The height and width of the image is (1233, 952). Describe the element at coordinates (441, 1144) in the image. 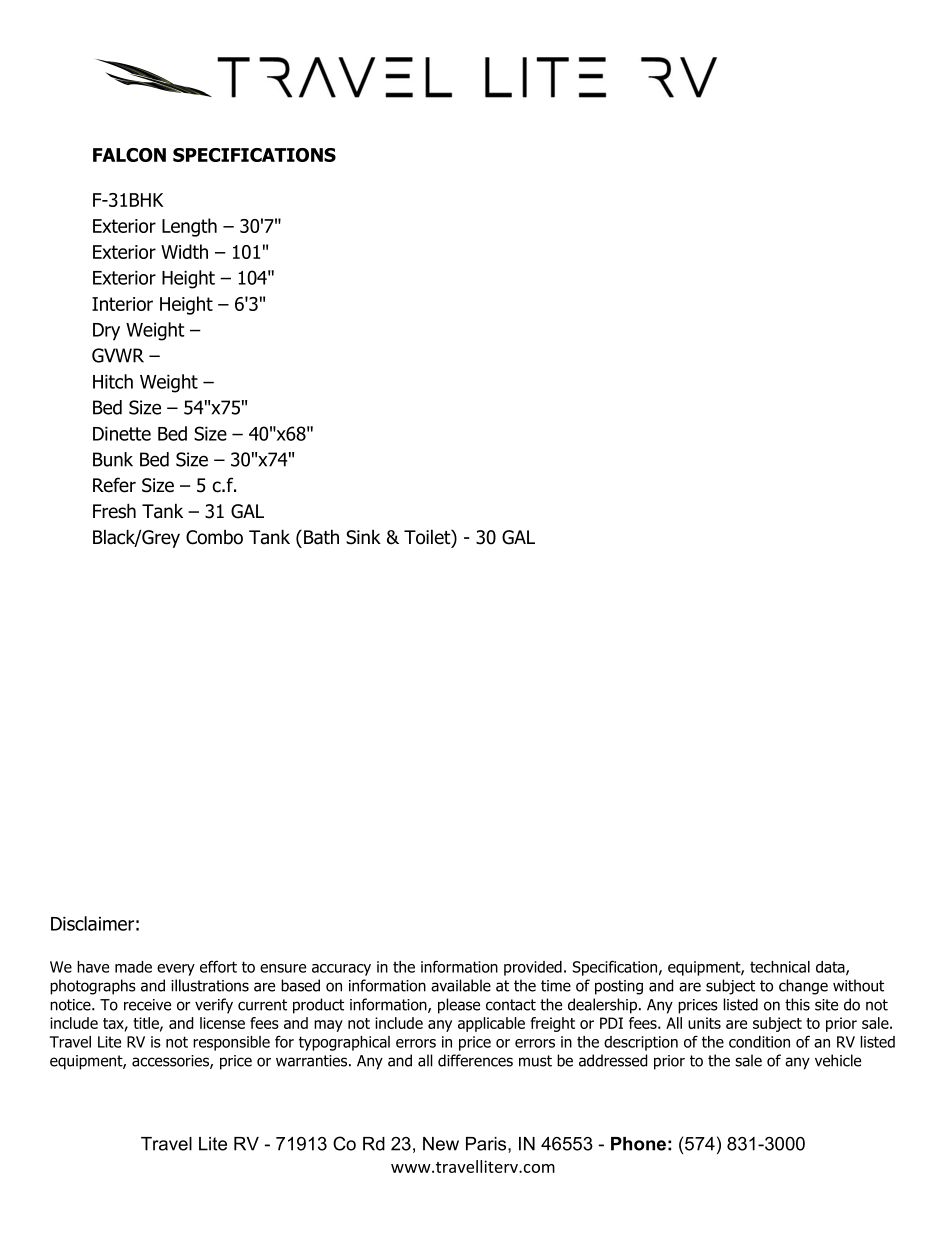

I see `New` at that location.
